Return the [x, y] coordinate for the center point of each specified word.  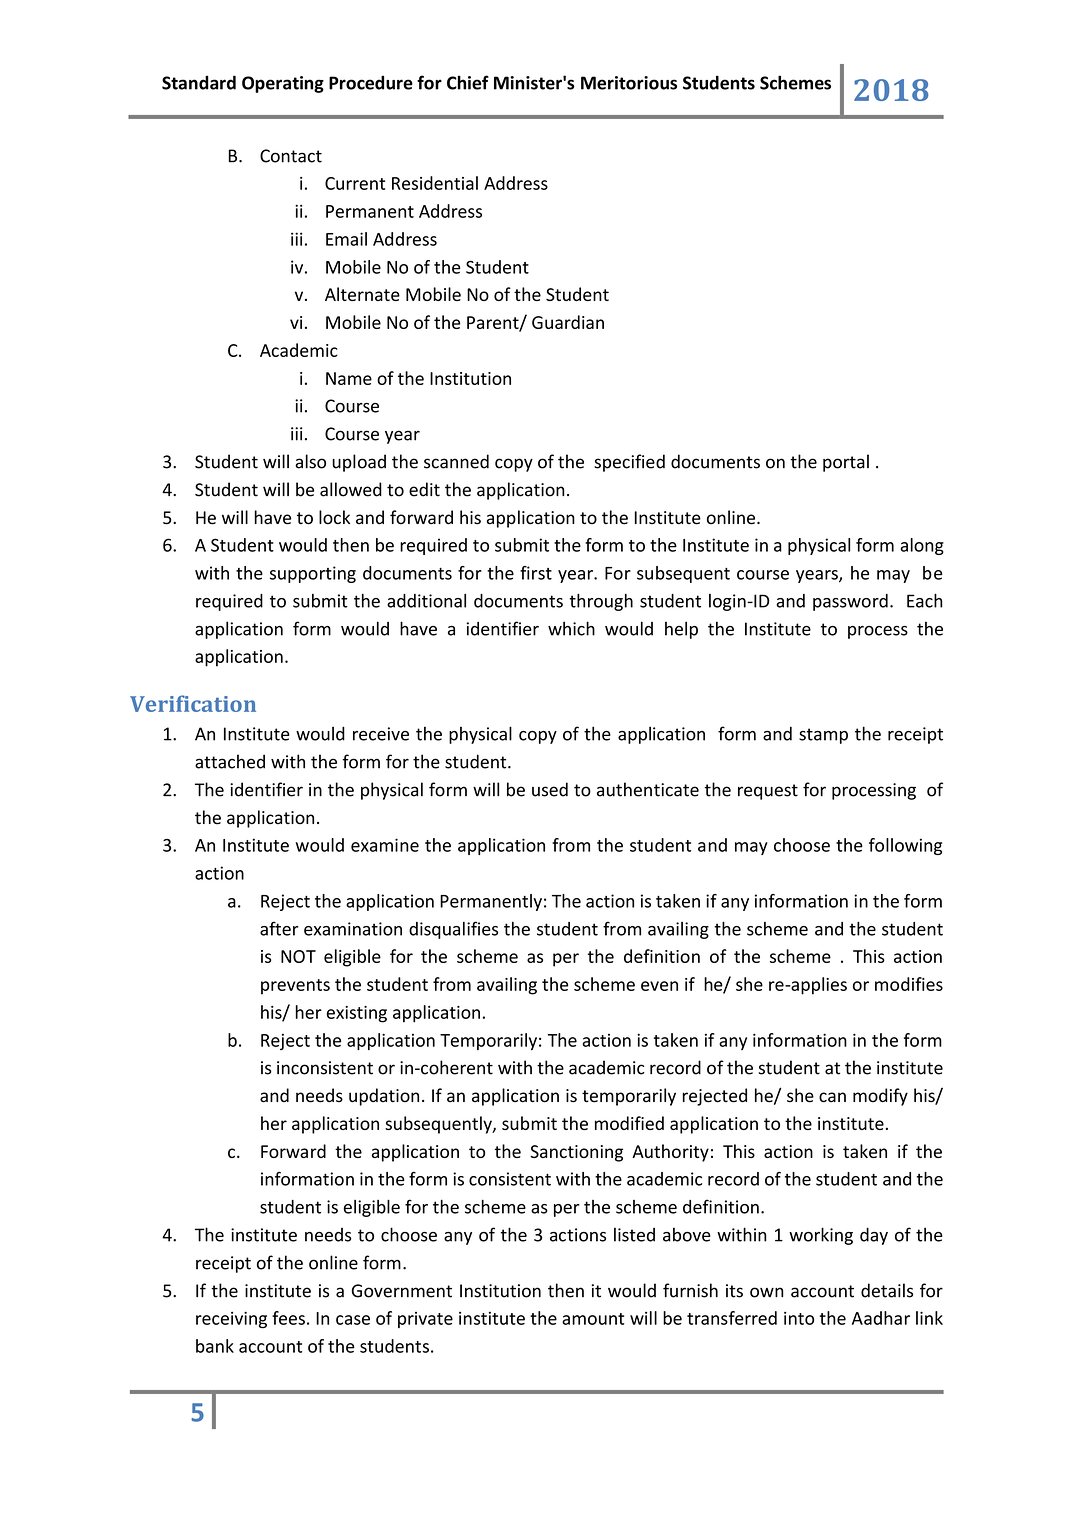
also [310, 461]
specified [629, 463]
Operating [283, 84]
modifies [909, 984]
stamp [823, 736]
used [550, 789]
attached [230, 761]
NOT [298, 956]
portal [846, 463]
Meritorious [629, 83]
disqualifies [453, 930]
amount [593, 1319]
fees [288, 1318]
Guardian [568, 322]
